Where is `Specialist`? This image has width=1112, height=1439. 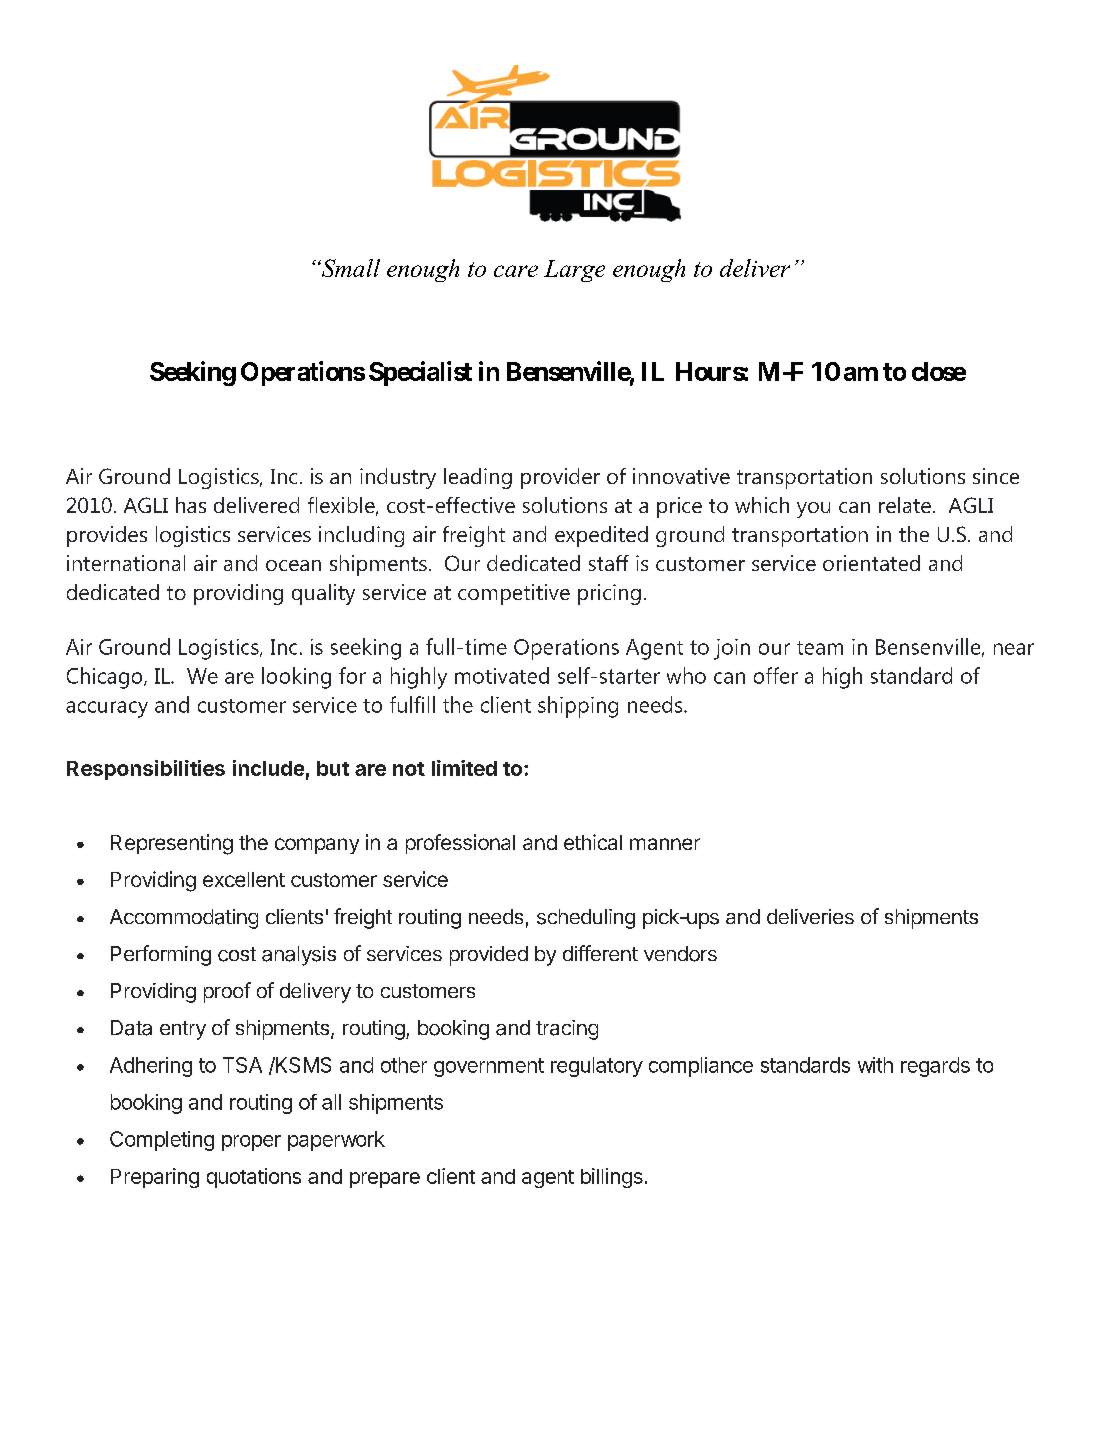
Specialist is located at coordinates (420, 373).
